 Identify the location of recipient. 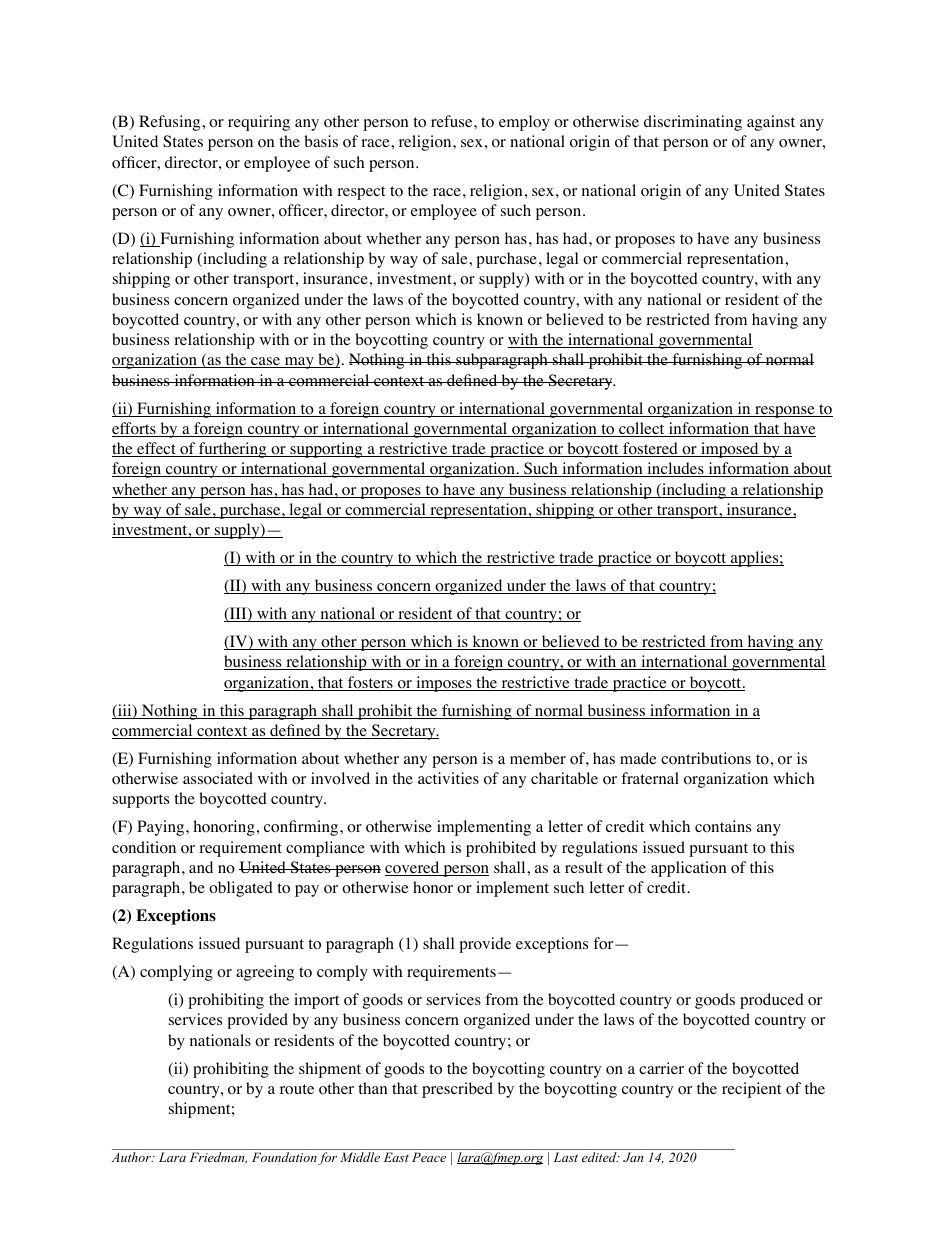
(751, 1090).
